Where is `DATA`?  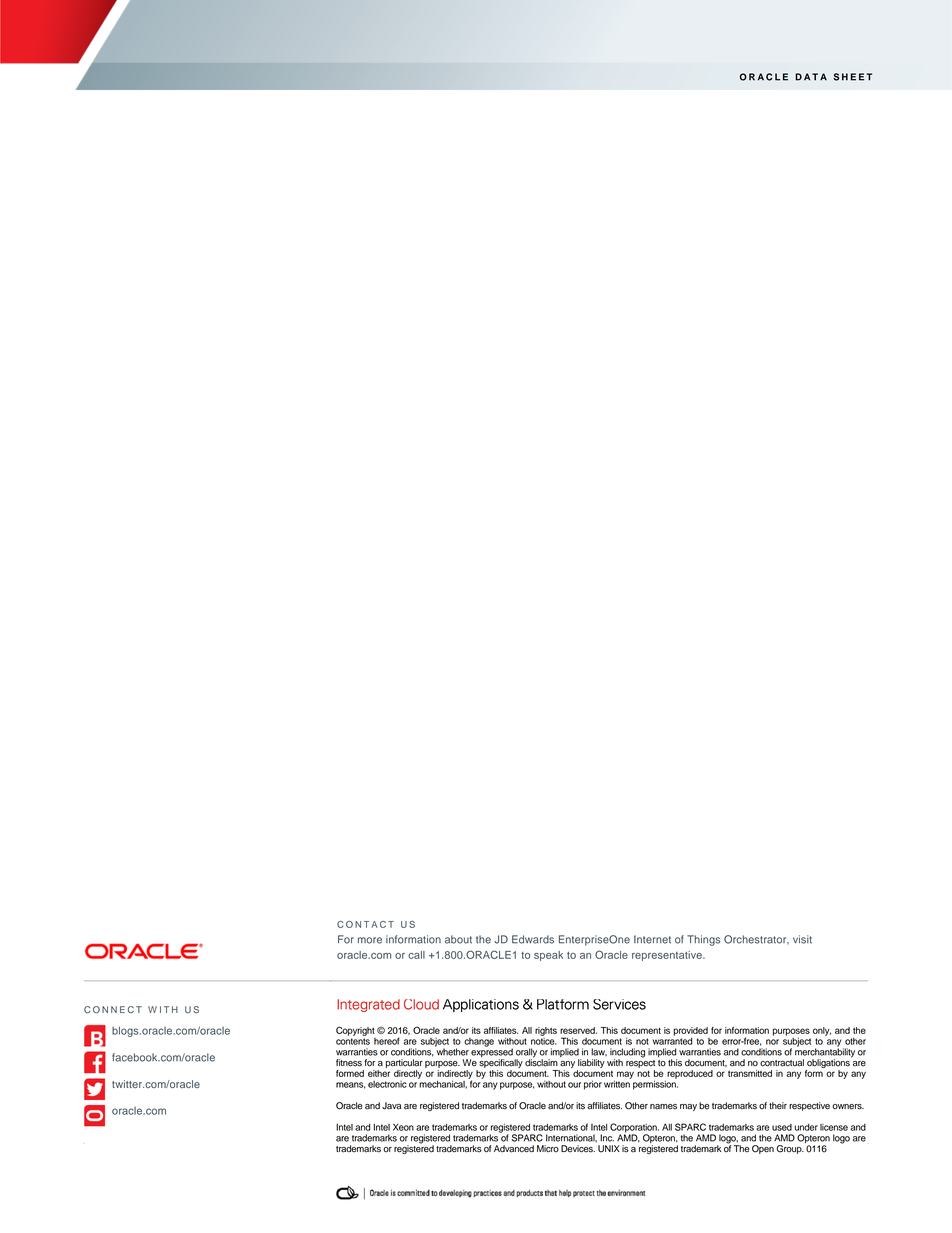
DATA is located at coordinates (811, 77).
